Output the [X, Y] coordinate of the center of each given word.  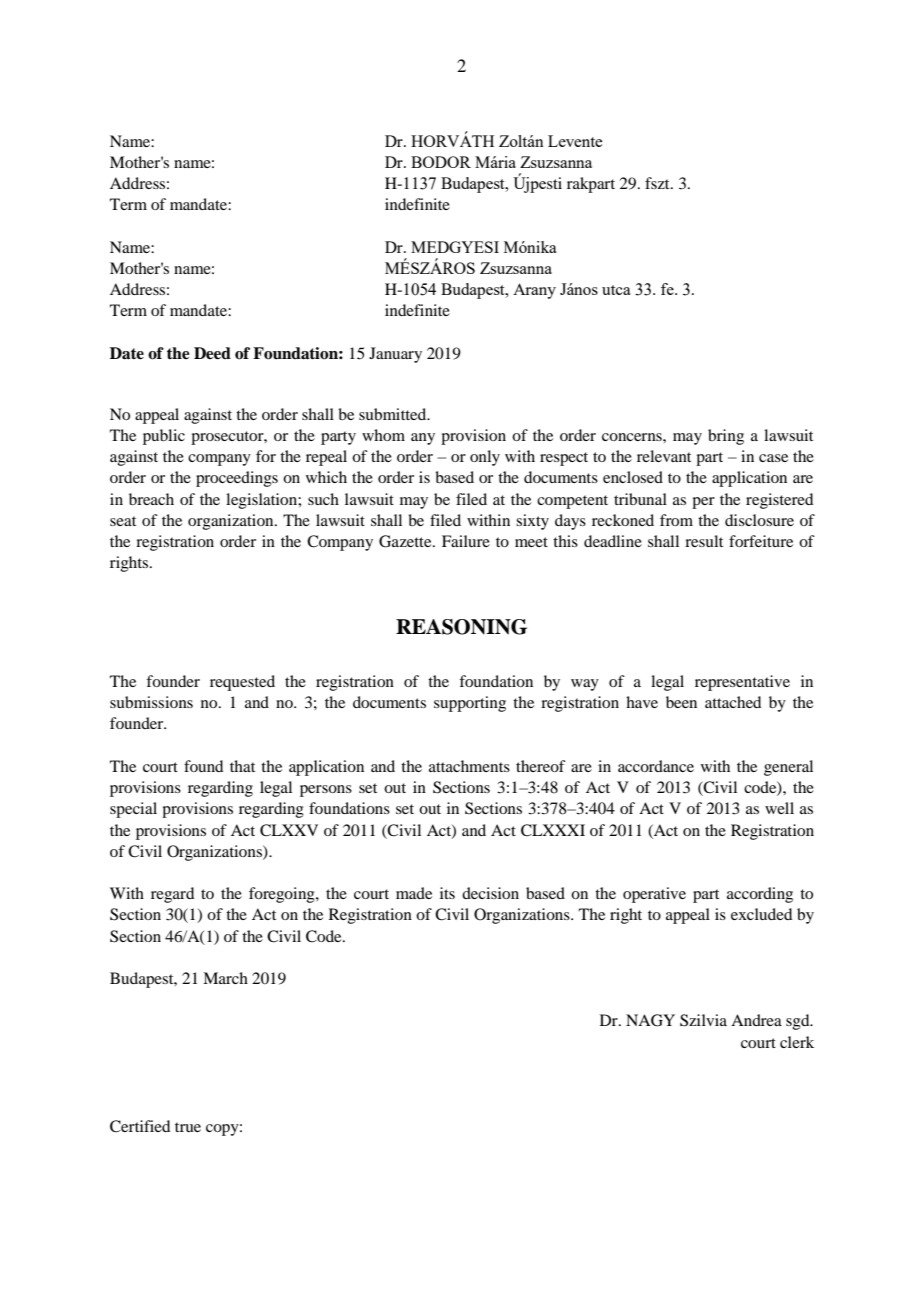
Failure [466, 541]
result [704, 541]
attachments [469, 766]
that [242, 766]
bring [726, 437]
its [447, 893]
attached [733, 702]
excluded [761, 914]
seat [123, 521]
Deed [212, 353]
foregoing [283, 895]
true [188, 1127]
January [395, 355]
